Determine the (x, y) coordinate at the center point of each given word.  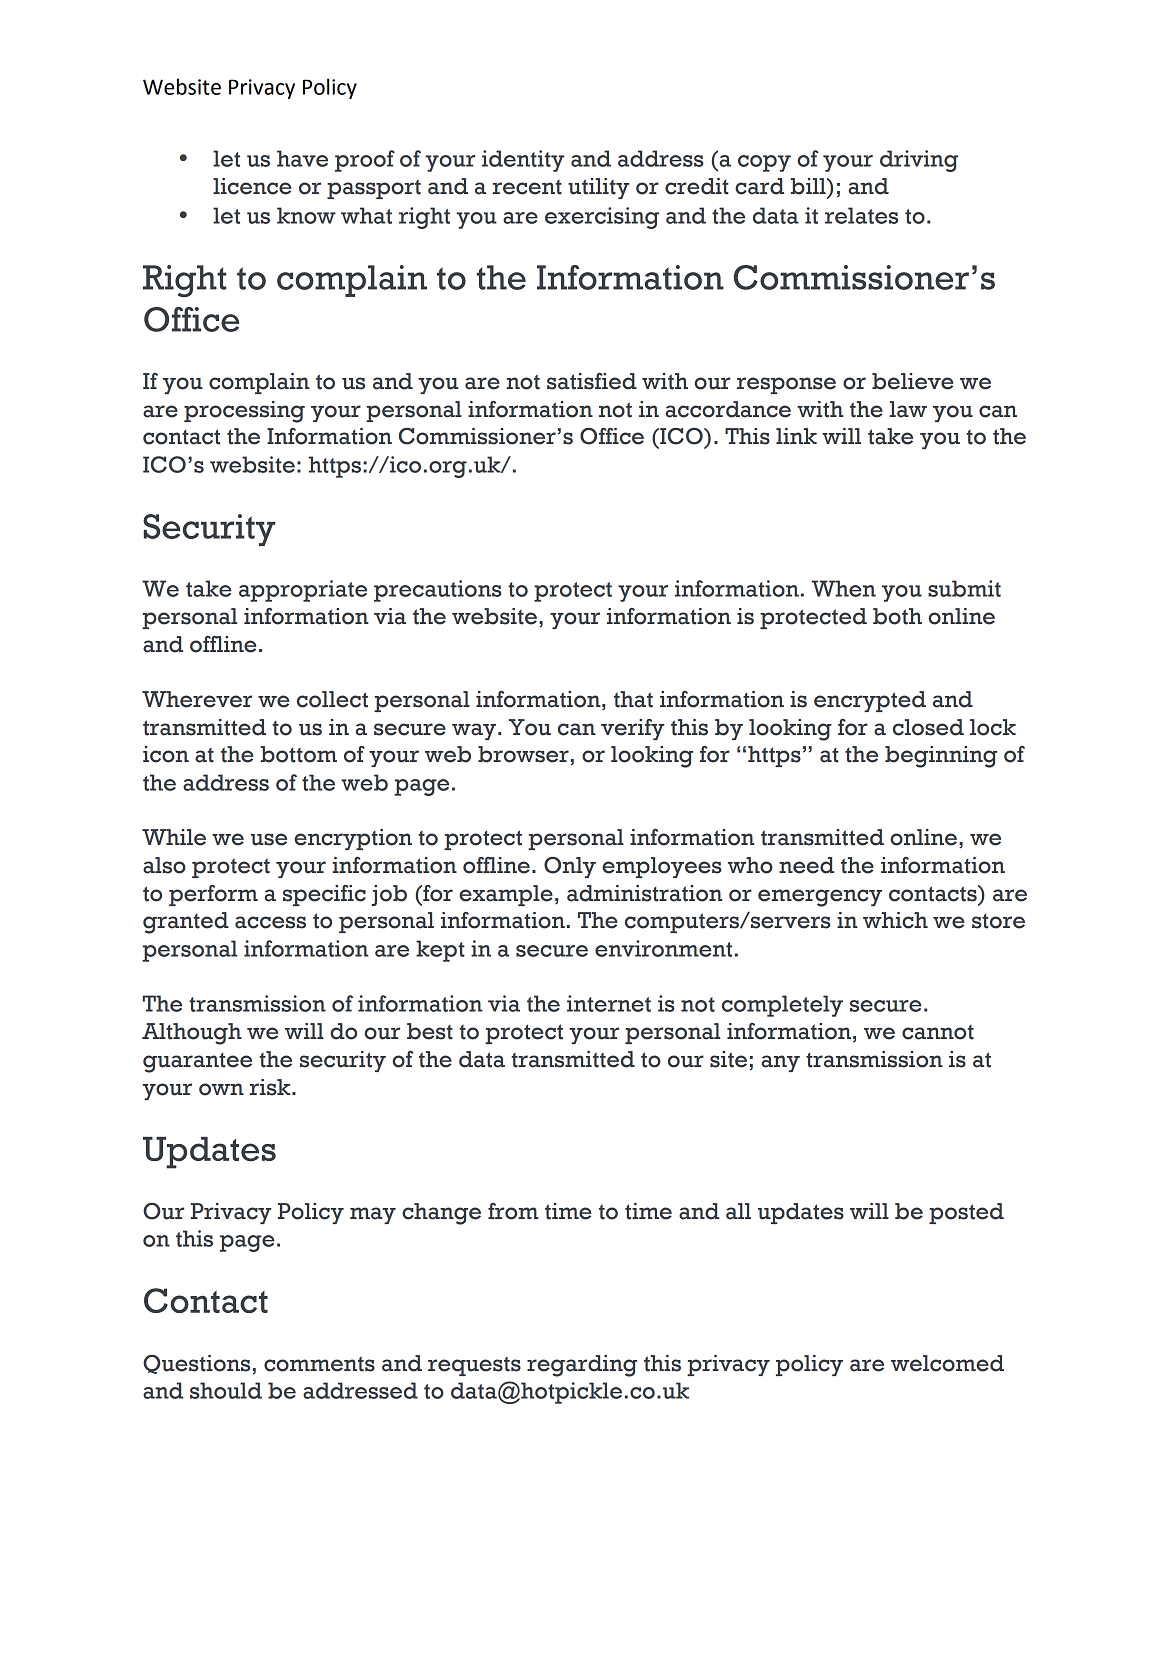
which (895, 920)
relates (861, 215)
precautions (438, 591)
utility (599, 188)
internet (609, 1003)
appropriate (303, 591)
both (897, 616)
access (270, 922)
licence (252, 186)
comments (319, 1364)
